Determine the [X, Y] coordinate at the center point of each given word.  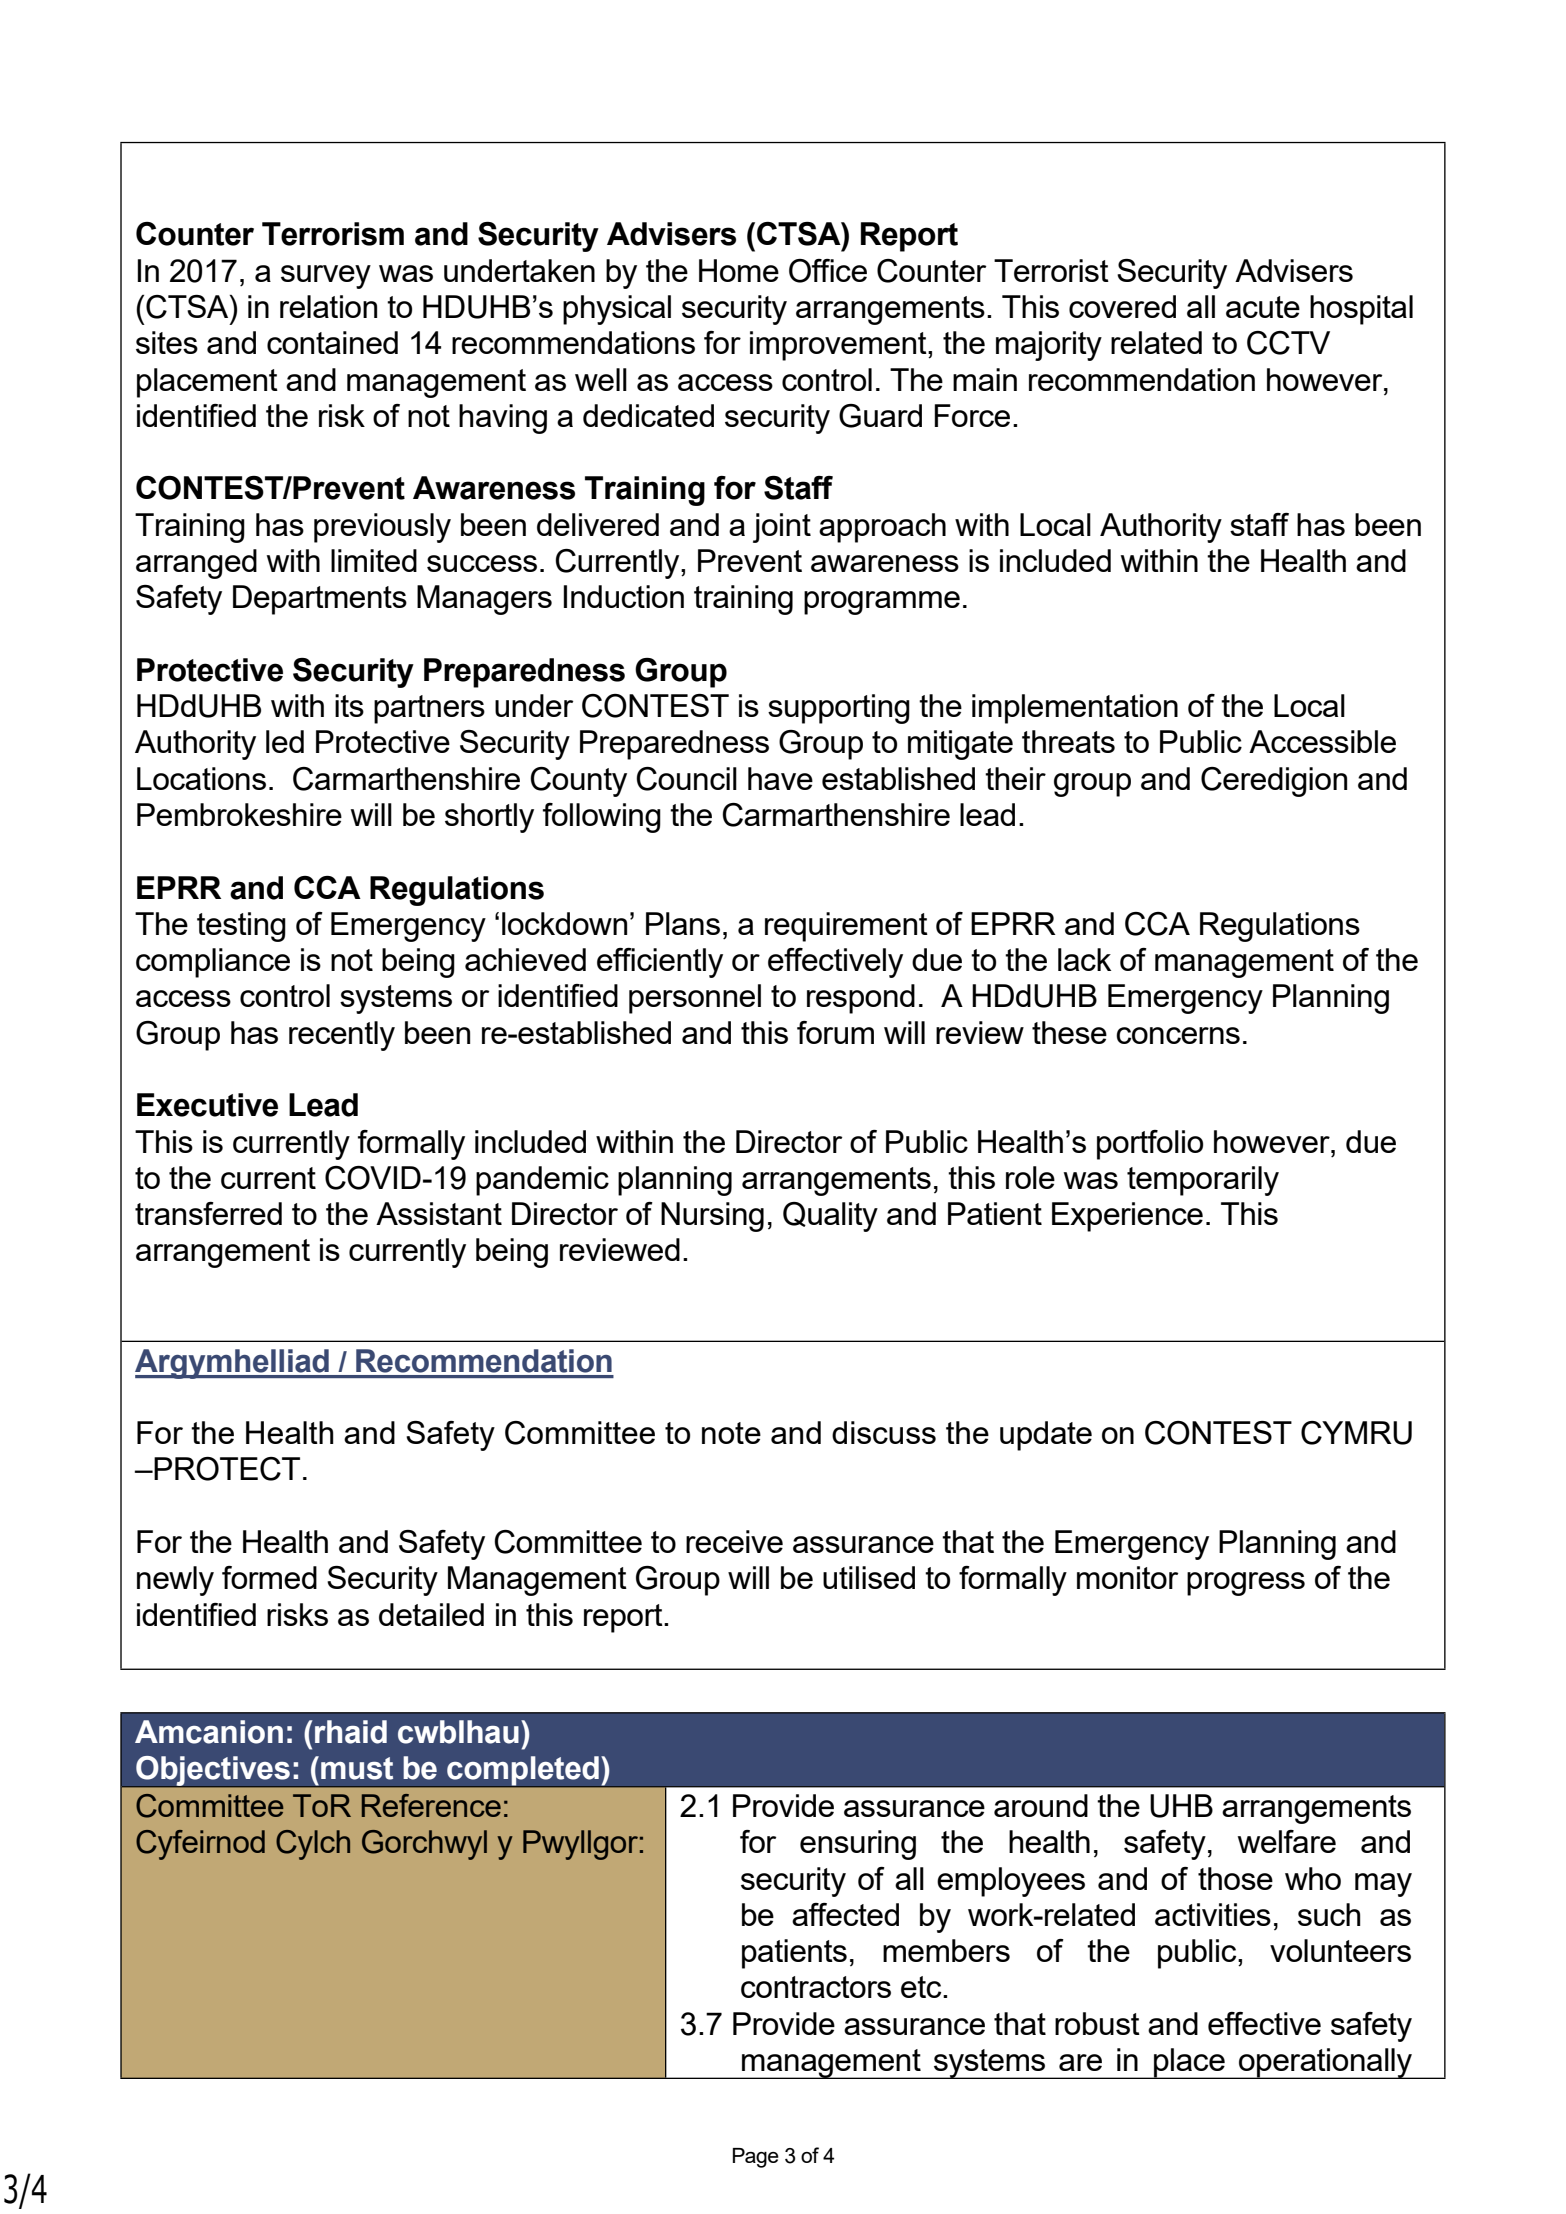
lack [1084, 959]
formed [269, 1577]
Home [739, 270]
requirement [846, 927]
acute [1263, 307]
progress [1246, 1584]
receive [734, 1541]
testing [241, 927]
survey [326, 277]
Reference [431, 1805]
